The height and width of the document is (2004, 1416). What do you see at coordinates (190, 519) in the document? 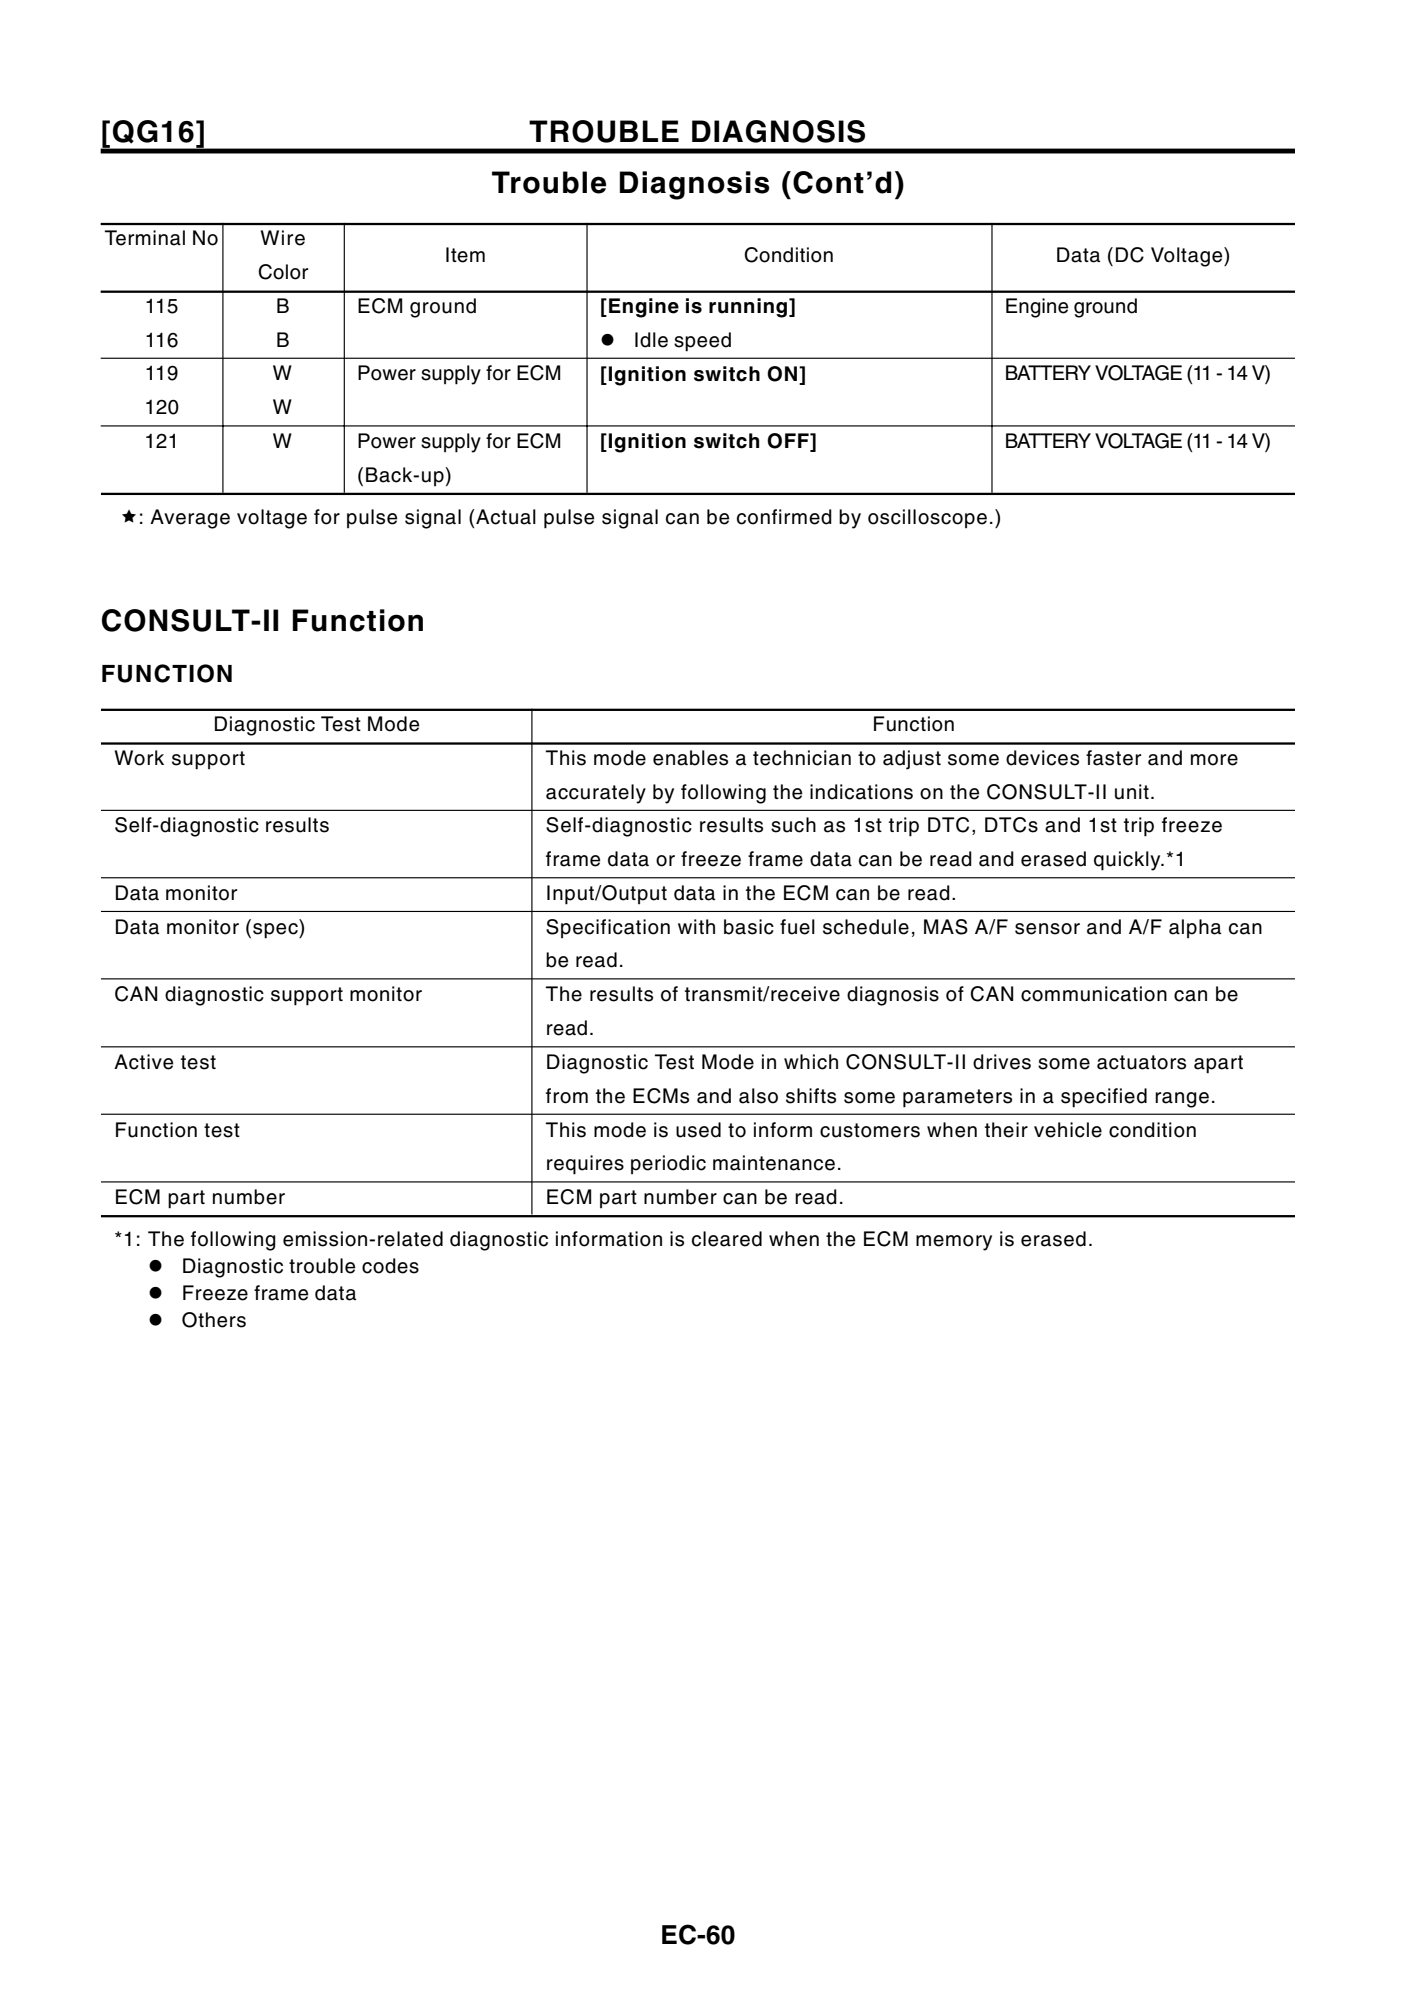
I see `Average` at bounding box center [190, 519].
